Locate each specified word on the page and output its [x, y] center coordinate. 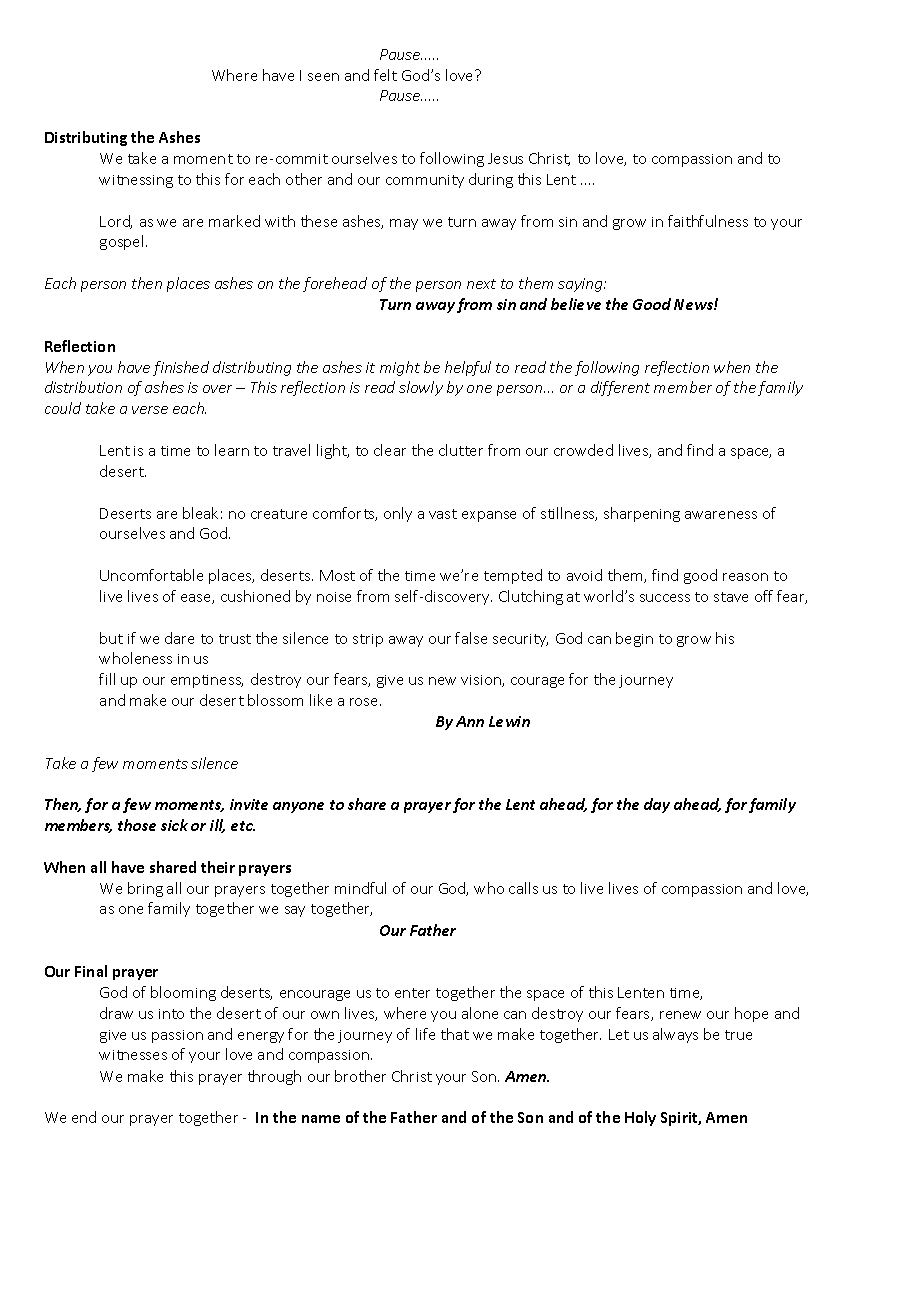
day [657, 805]
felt [385, 75]
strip [368, 640]
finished [181, 368]
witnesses [133, 1055]
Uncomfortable [151, 575]
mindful [360, 888]
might [400, 368]
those [137, 825]
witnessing [136, 181]
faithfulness [708, 221]
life [425, 1034]
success [665, 598]
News [694, 304]
